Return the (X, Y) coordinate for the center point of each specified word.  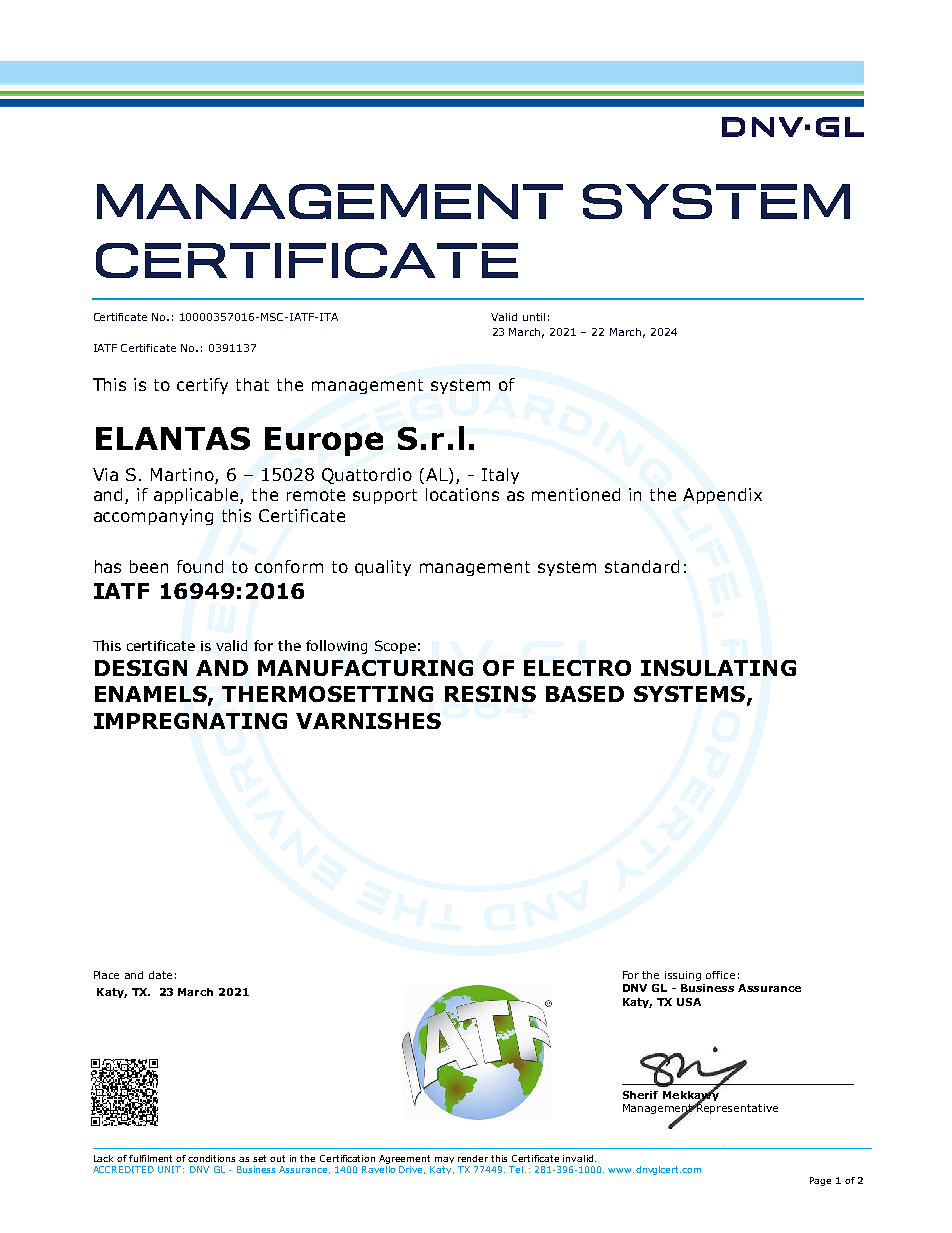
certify (202, 386)
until (534, 317)
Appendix (722, 496)
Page (820, 1181)
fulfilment (150, 1158)
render (473, 1158)
